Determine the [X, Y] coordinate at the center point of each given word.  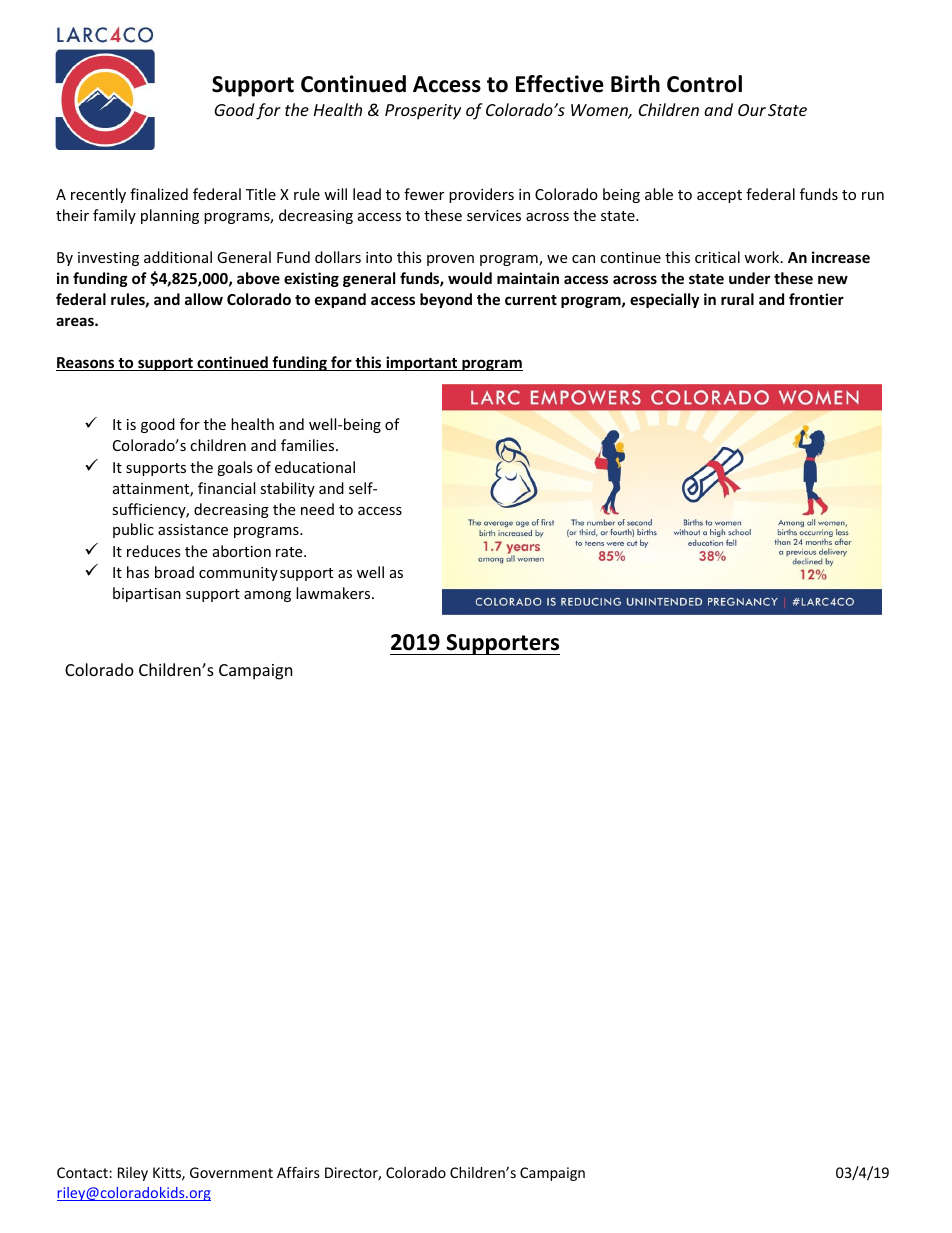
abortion [242, 551]
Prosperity [423, 112]
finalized [159, 194]
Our [752, 110]
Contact [83, 1172]
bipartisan [147, 594]
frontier [816, 299]
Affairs [298, 1172]
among [267, 596]
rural [737, 299]
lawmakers [334, 593]
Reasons [86, 364]
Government [231, 1172]
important [422, 363]
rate [290, 552]
